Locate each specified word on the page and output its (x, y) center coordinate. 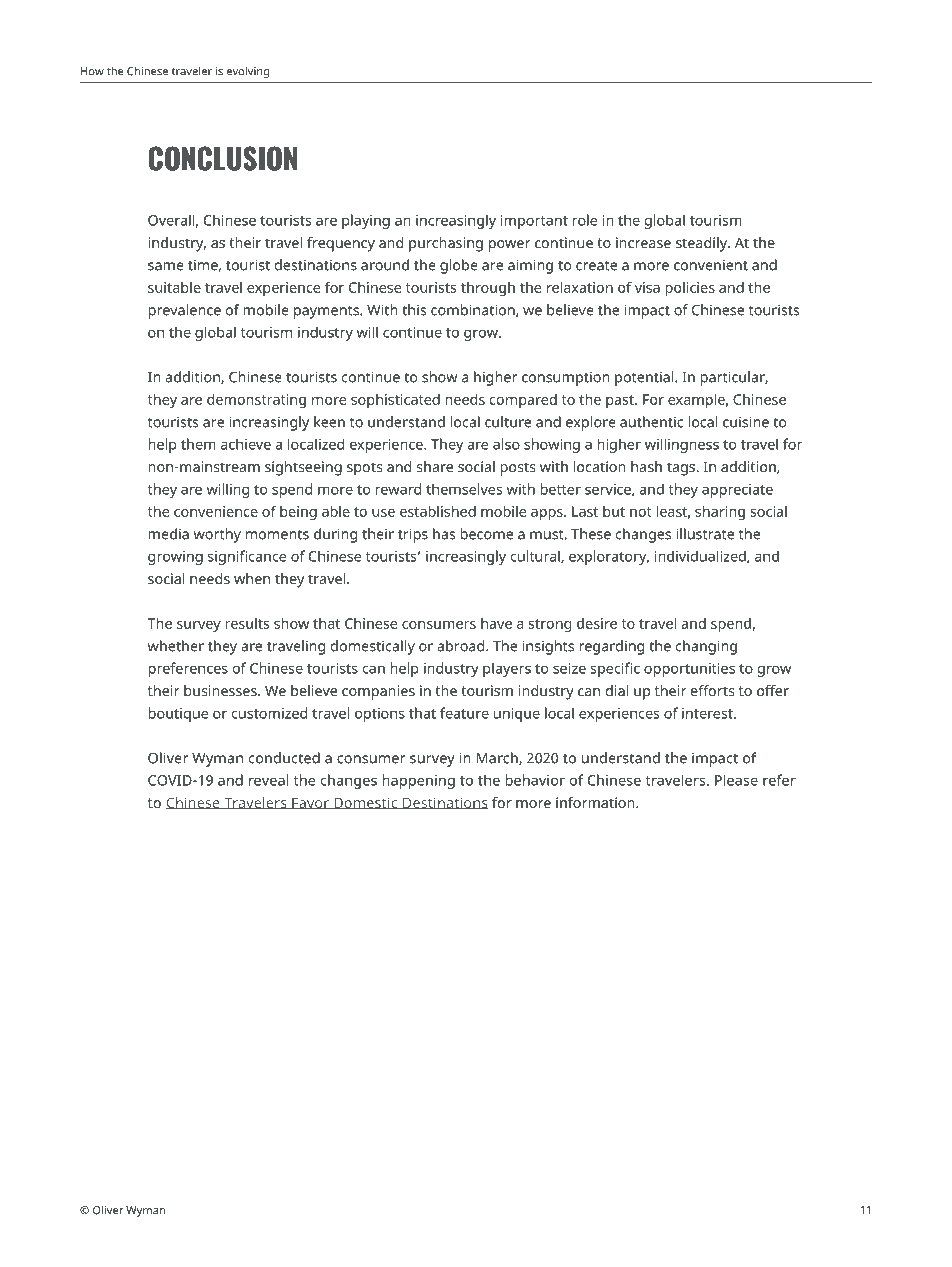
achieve (246, 444)
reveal (269, 780)
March (498, 758)
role (584, 220)
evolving (248, 72)
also (506, 444)
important (534, 222)
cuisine (746, 422)
